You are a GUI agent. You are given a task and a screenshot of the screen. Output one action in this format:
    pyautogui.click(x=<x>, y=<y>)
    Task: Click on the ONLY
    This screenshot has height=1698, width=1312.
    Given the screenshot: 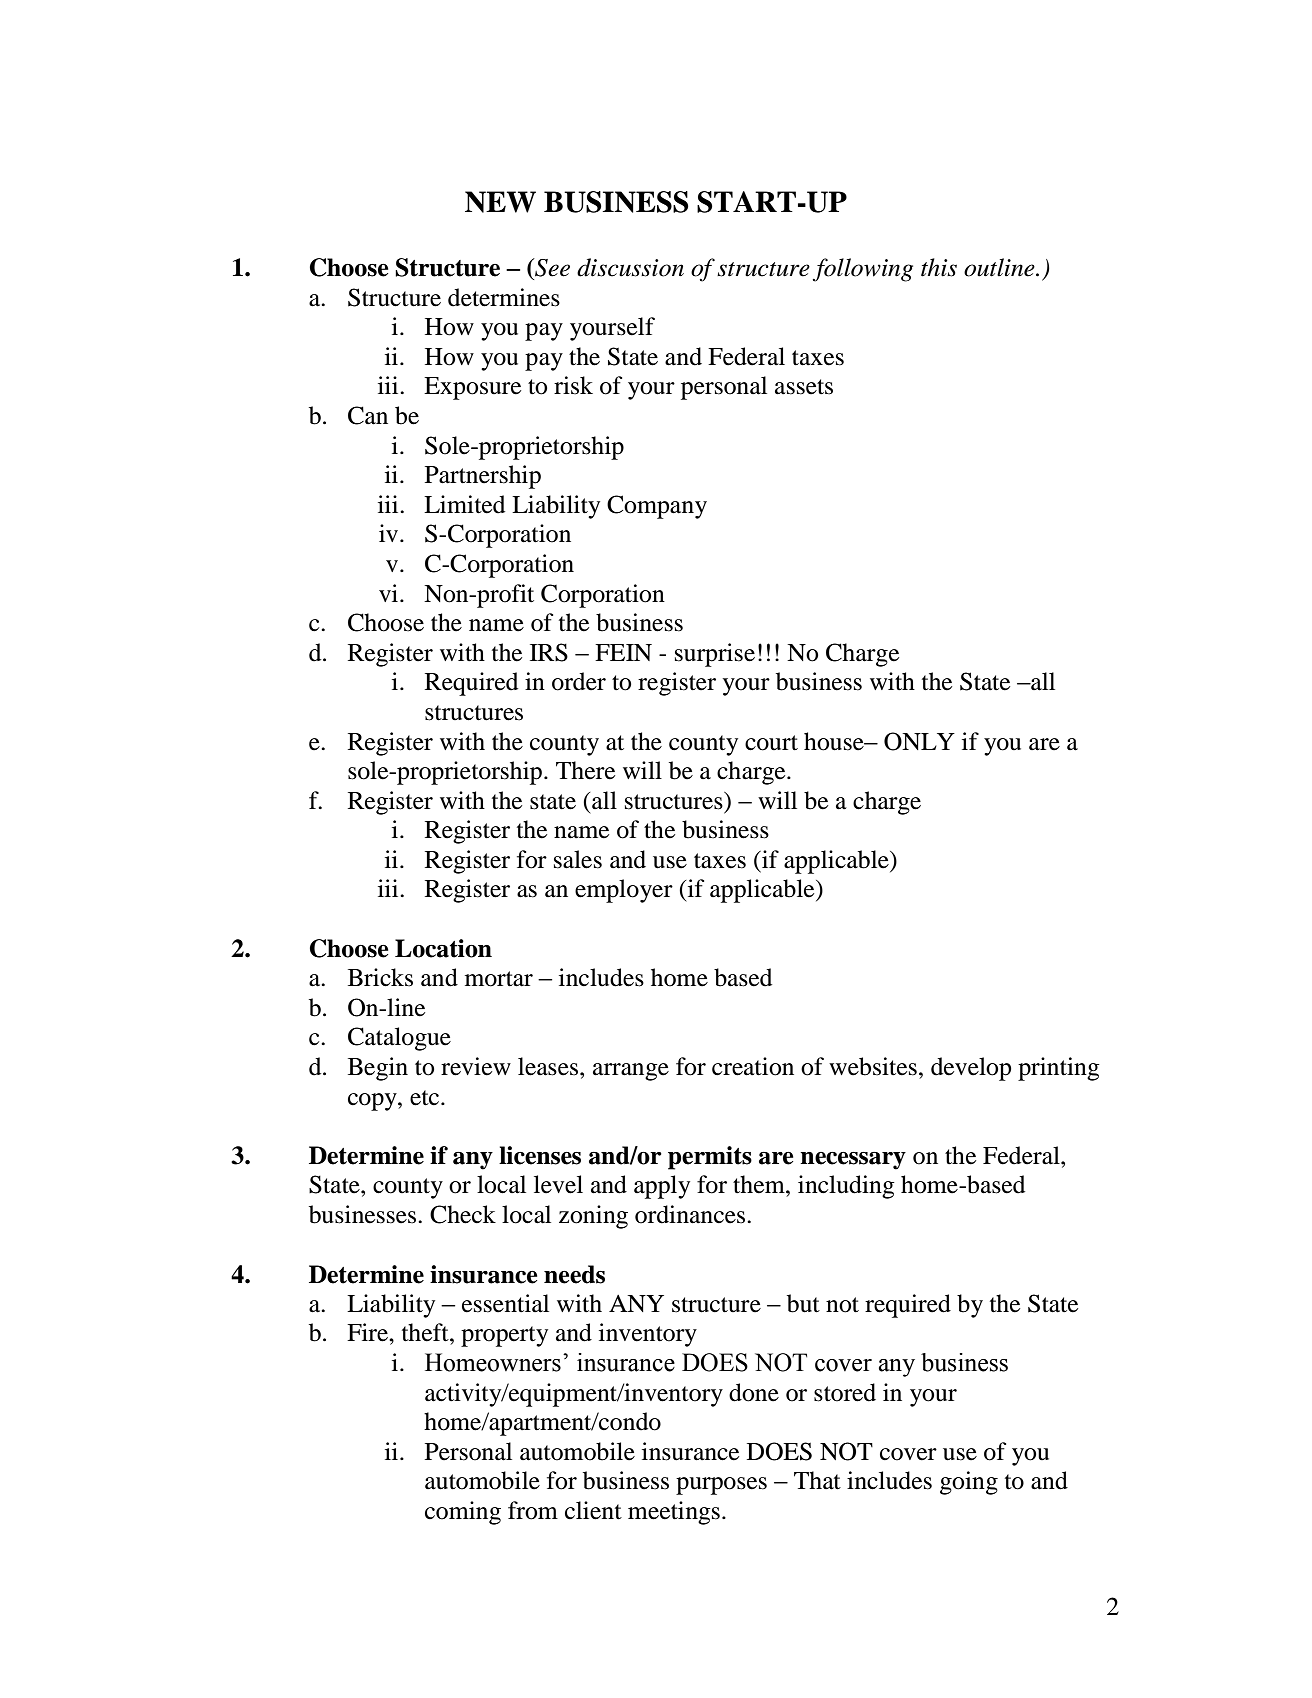 What is the action you would take?
    pyautogui.click(x=919, y=741)
